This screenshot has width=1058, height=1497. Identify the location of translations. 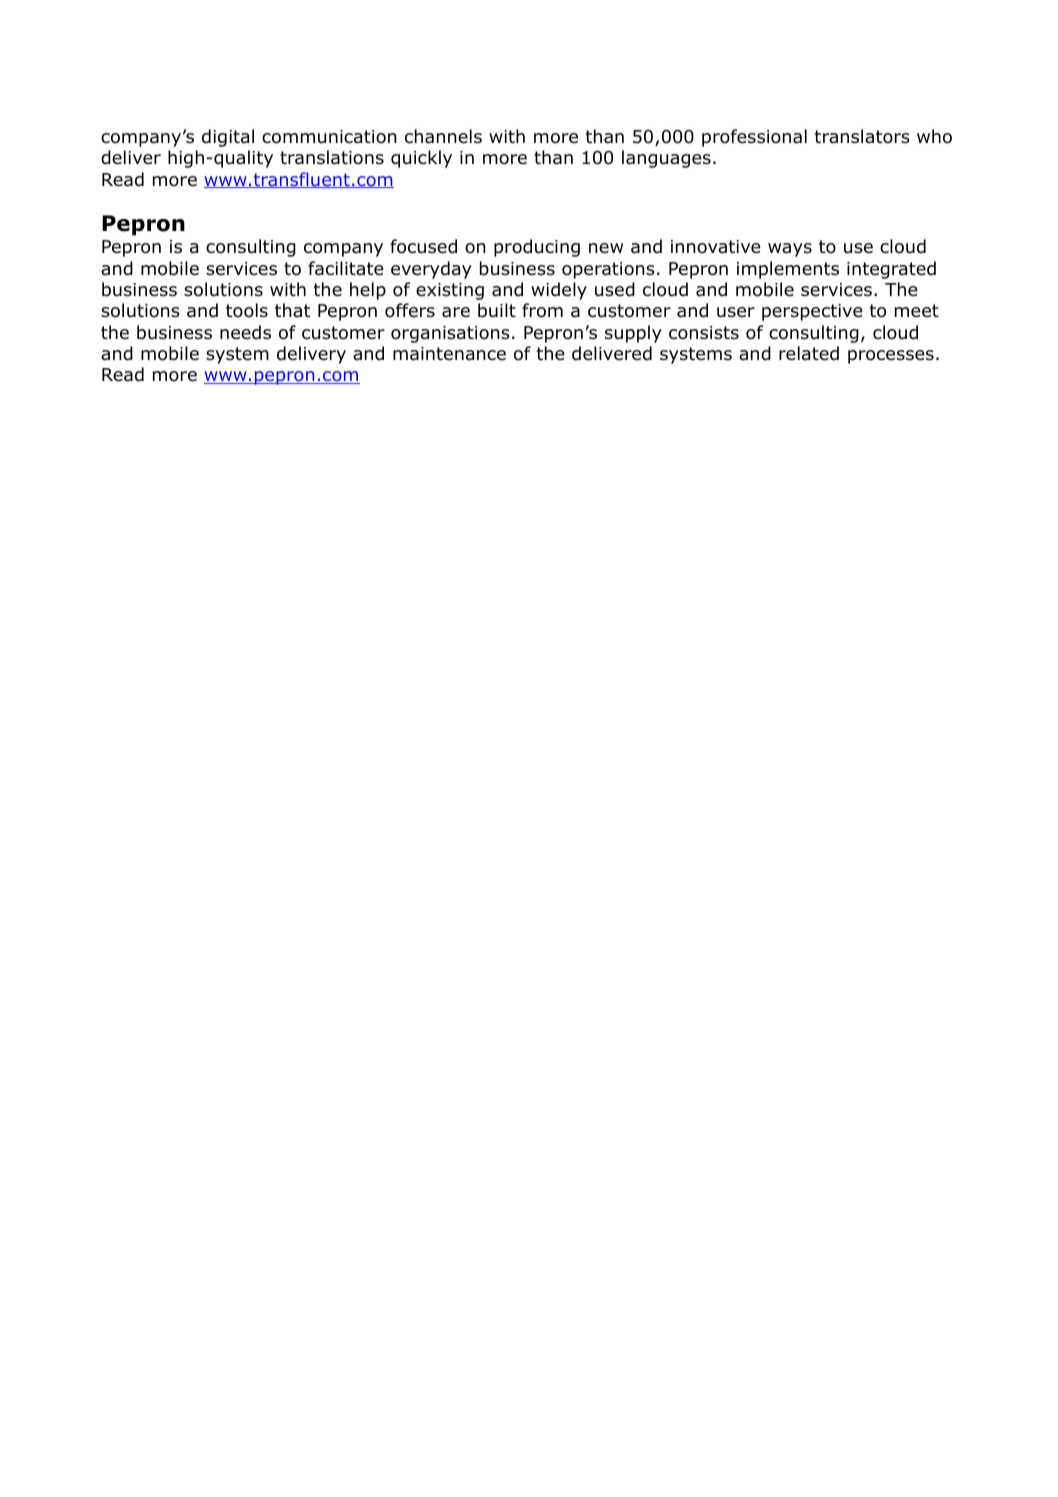
(332, 157).
